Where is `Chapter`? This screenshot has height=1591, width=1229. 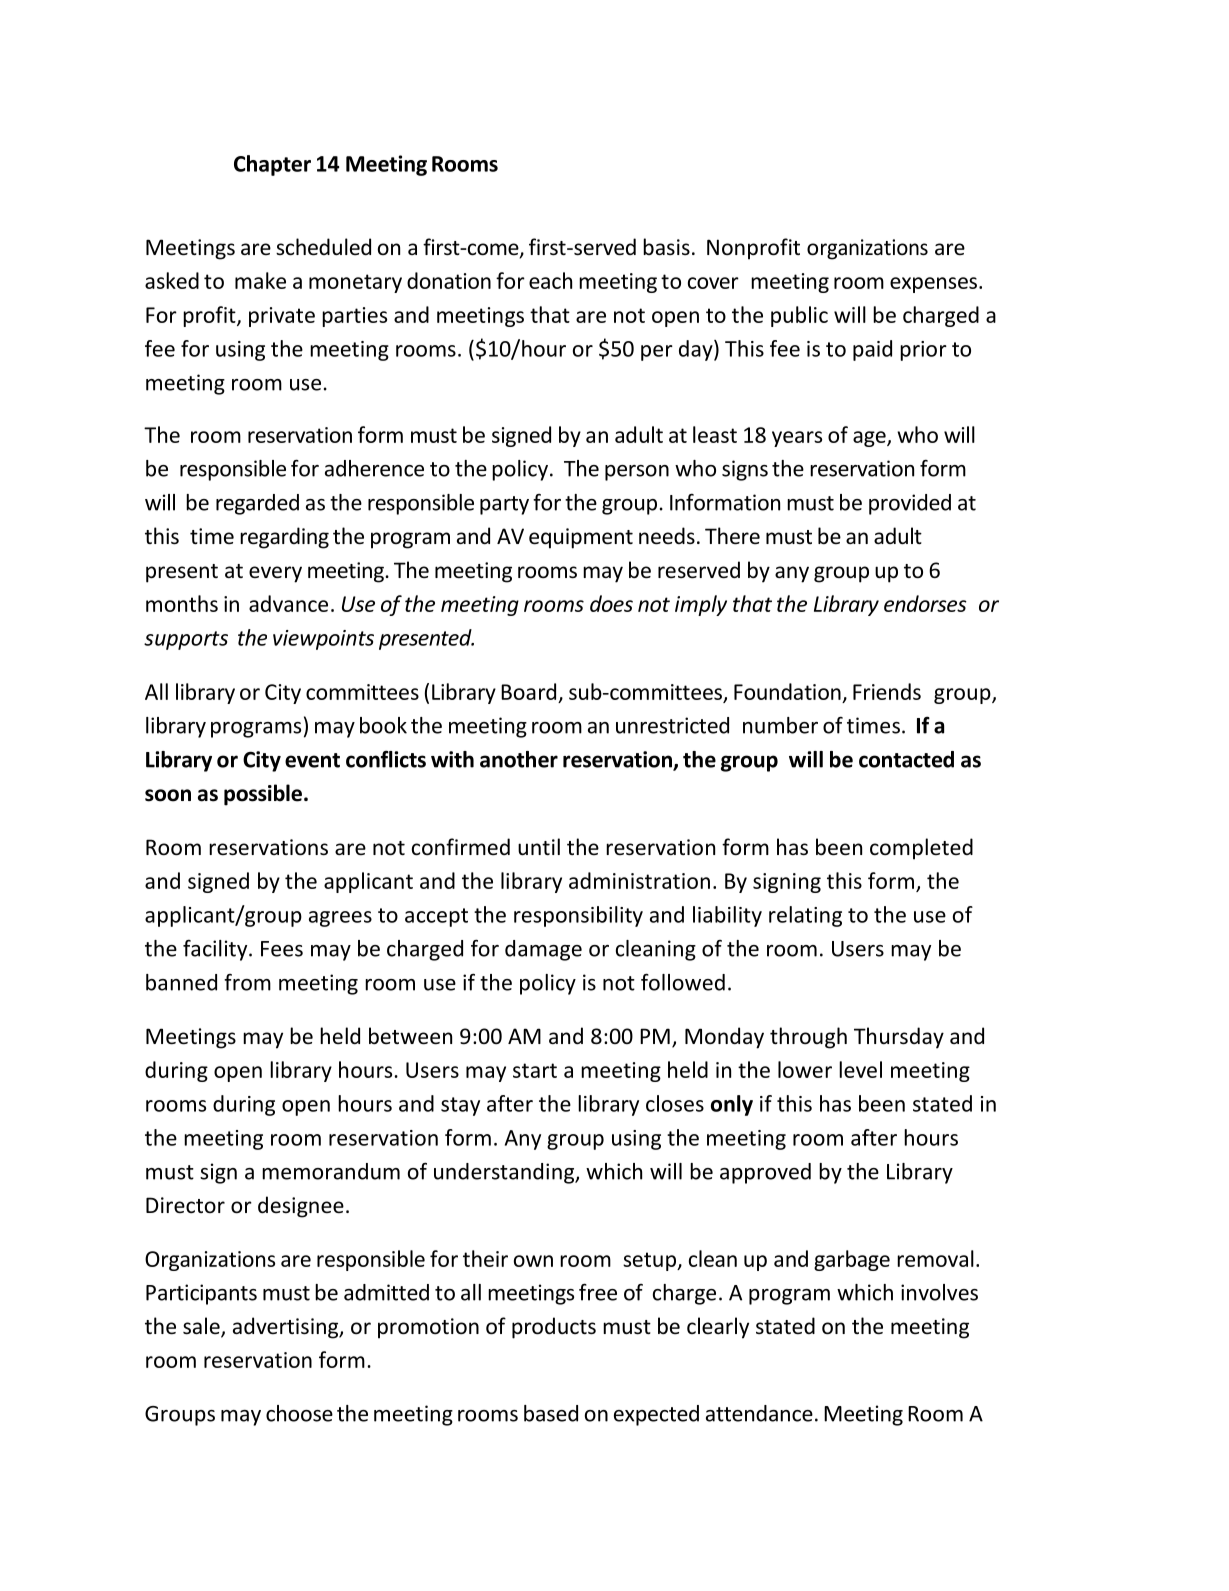
Chapter is located at coordinates (272, 165).
